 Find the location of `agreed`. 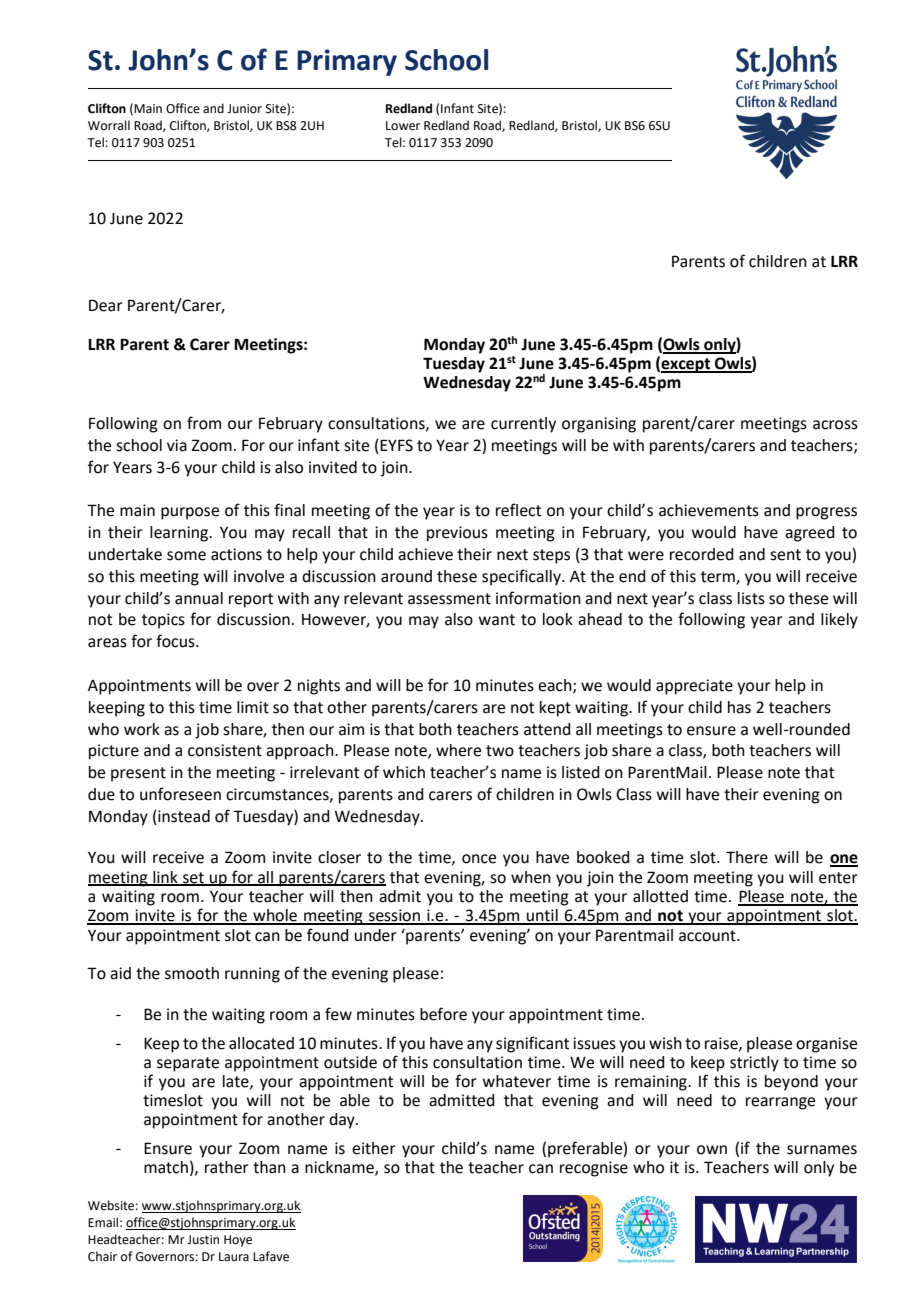

agreed is located at coordinates (810, 534).
